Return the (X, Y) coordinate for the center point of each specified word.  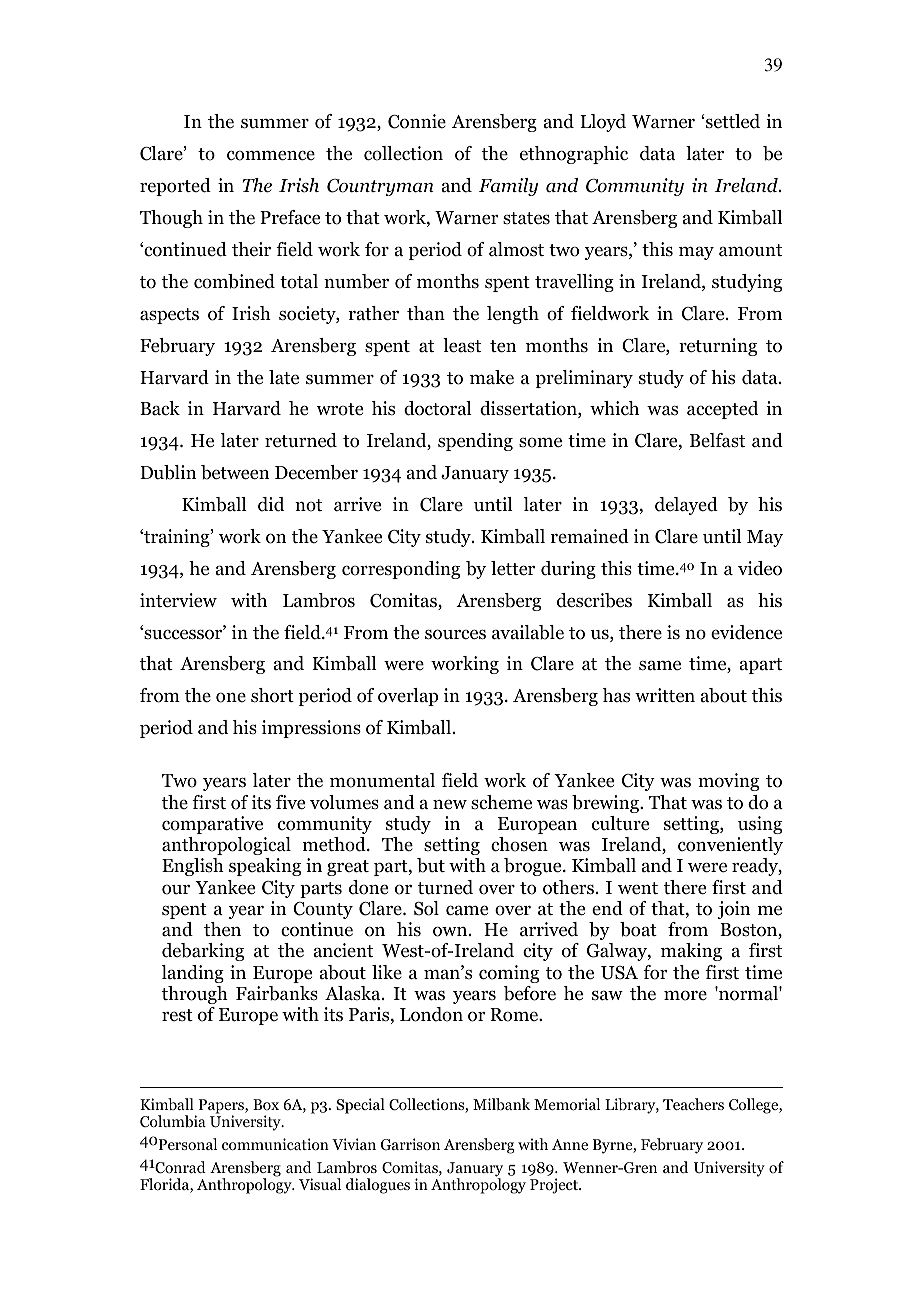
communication (275, 1144)
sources (455, 634)
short (272, 695)
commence (271, 155)
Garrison (410, 1144)
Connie (417, 121)
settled (733, 121)
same (660, 665)
